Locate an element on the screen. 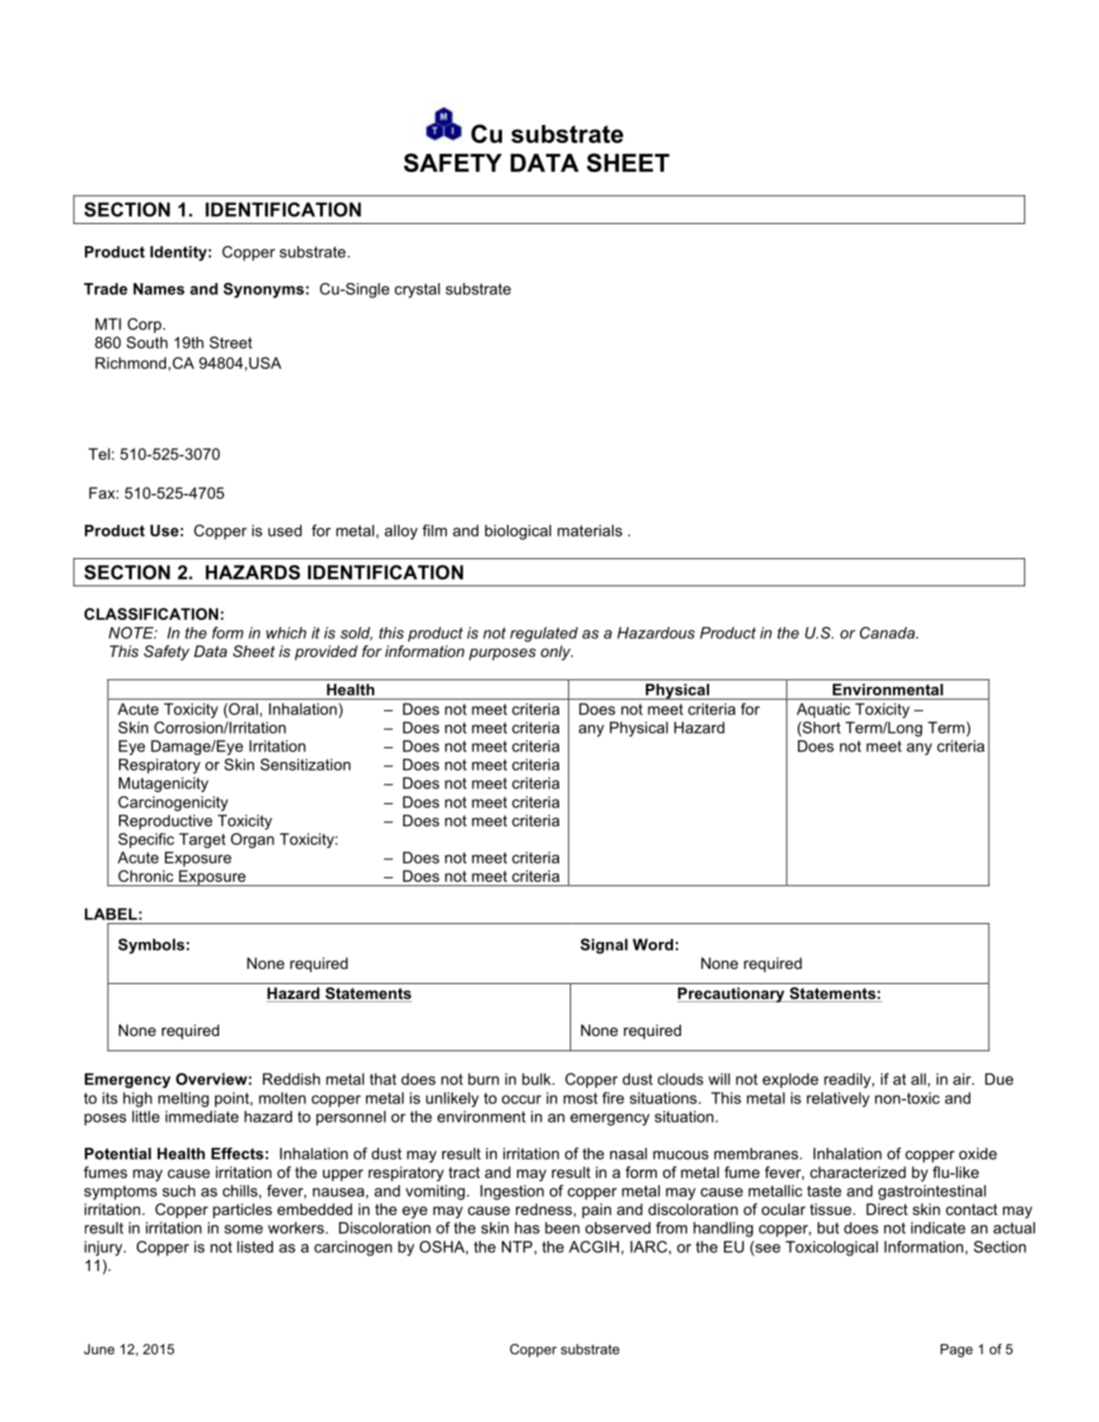 The height and width of the screenshot is (1422, 1099). regulated is located at coordinates (544, 634).
